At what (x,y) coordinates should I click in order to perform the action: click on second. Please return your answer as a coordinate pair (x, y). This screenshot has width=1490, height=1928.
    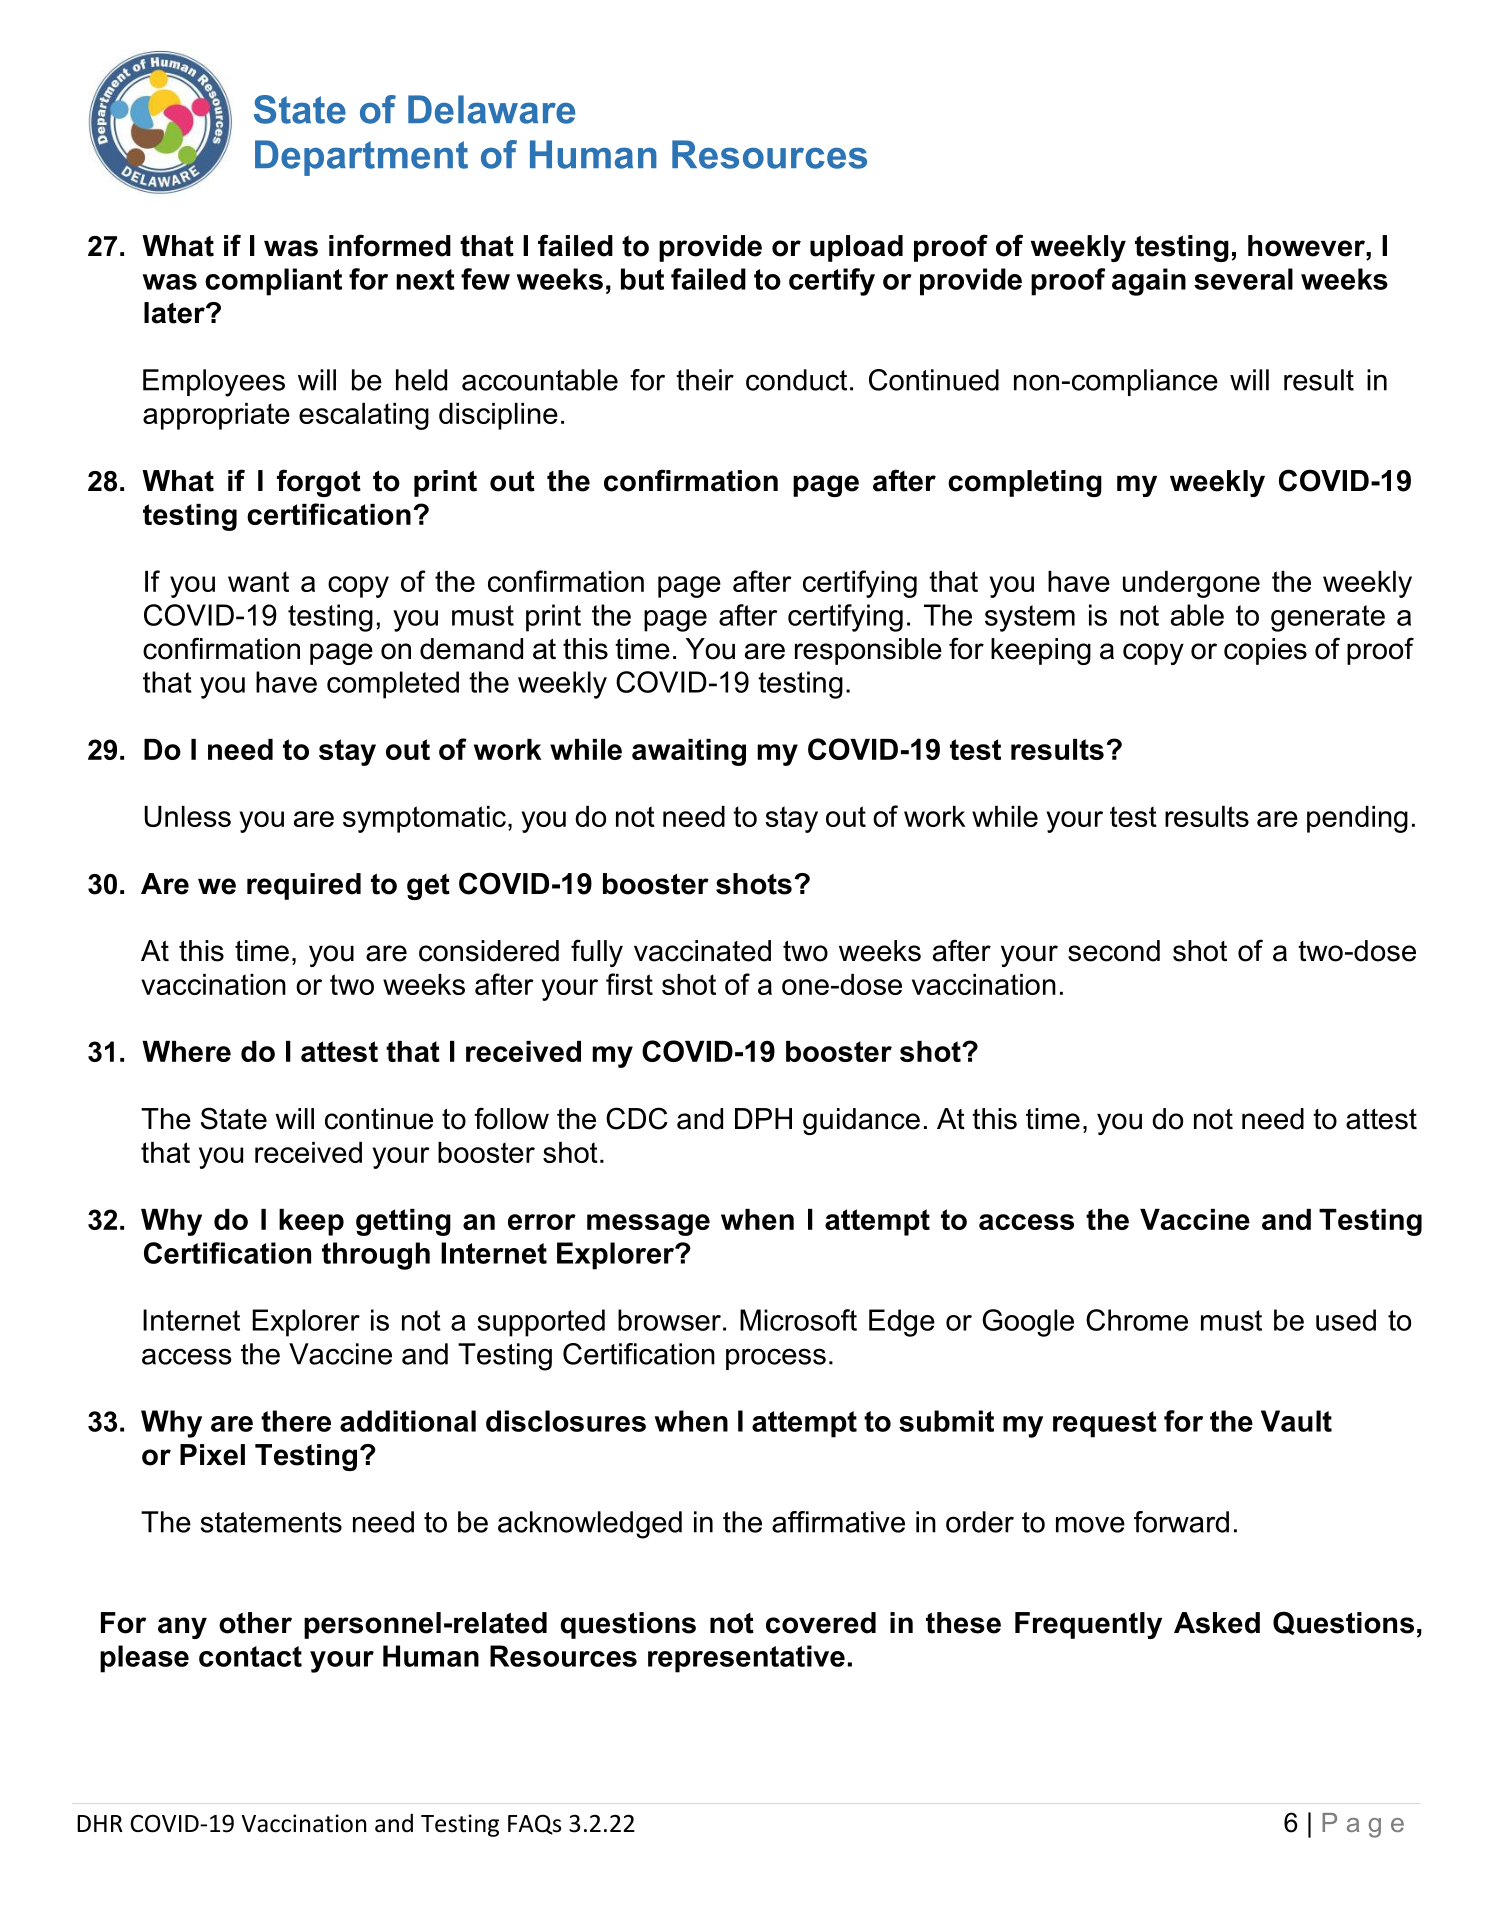
    Looking at the image, I should click on (1114, 951).
